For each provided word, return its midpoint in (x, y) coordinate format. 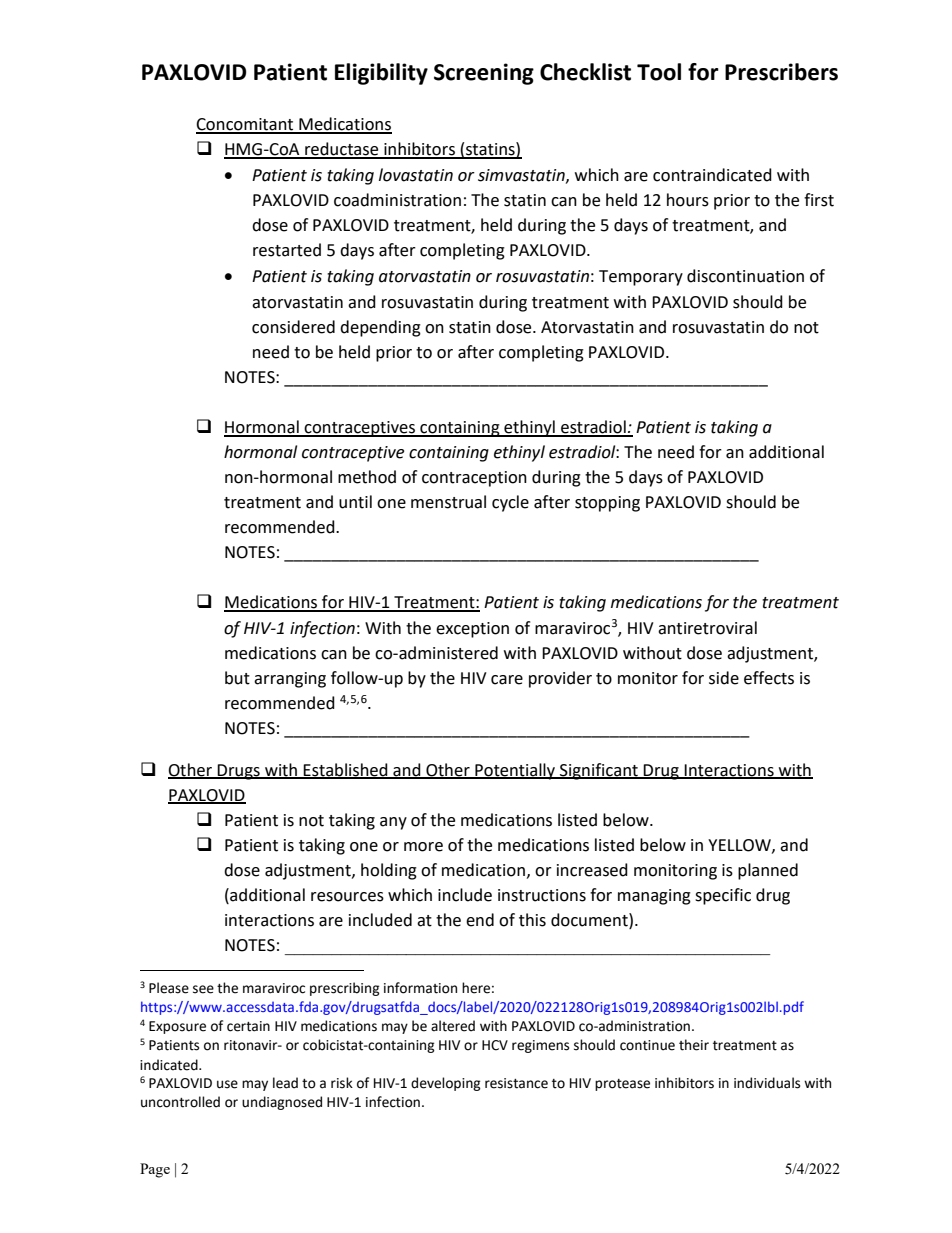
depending (380, 328)
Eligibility (381, 74)
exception (472, 630)
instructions (542, 895)
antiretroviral (707, 628)
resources (347, 897)
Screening (484, 74)
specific (723, 896)
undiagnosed (282, 1103)
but (237, 678)
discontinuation (745, 276)
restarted (287, 250)
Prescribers (781, 72)
